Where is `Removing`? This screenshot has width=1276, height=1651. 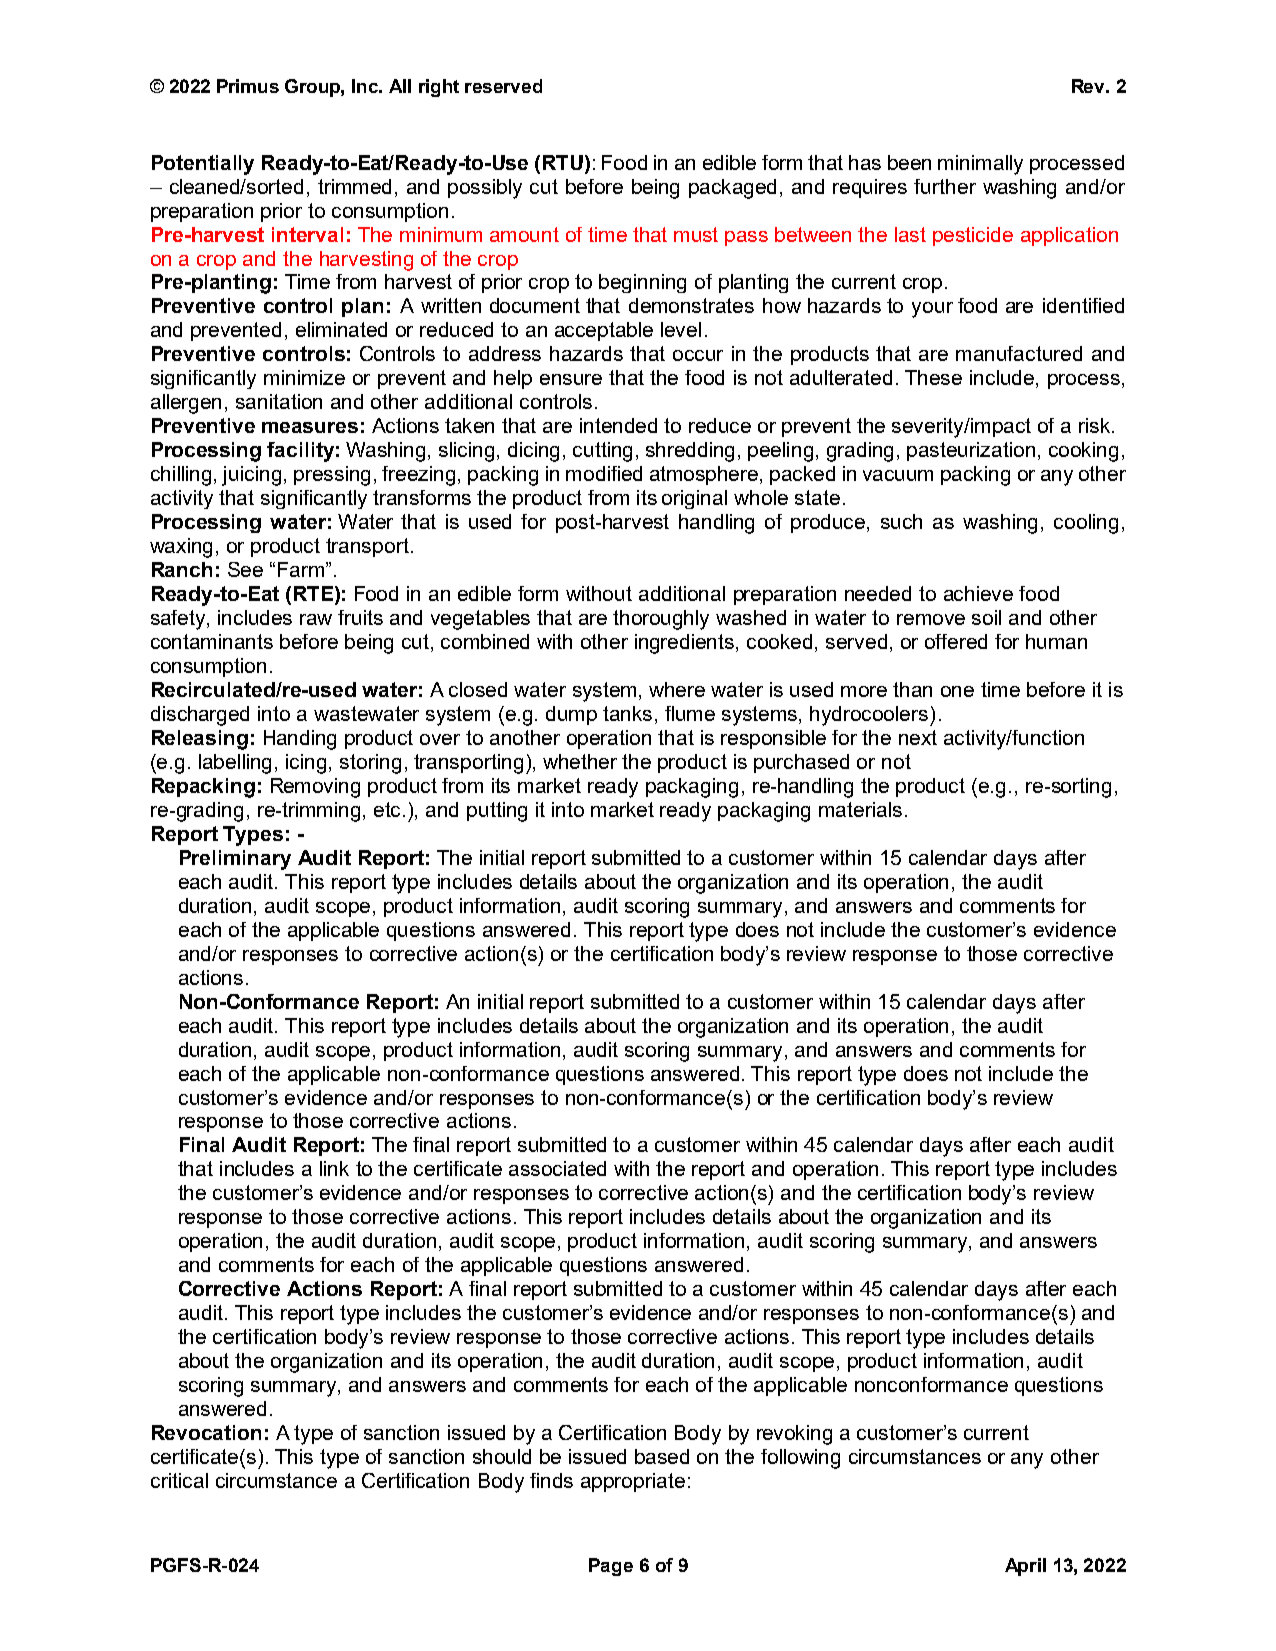
Removing is located at coordinates (315, 788).
